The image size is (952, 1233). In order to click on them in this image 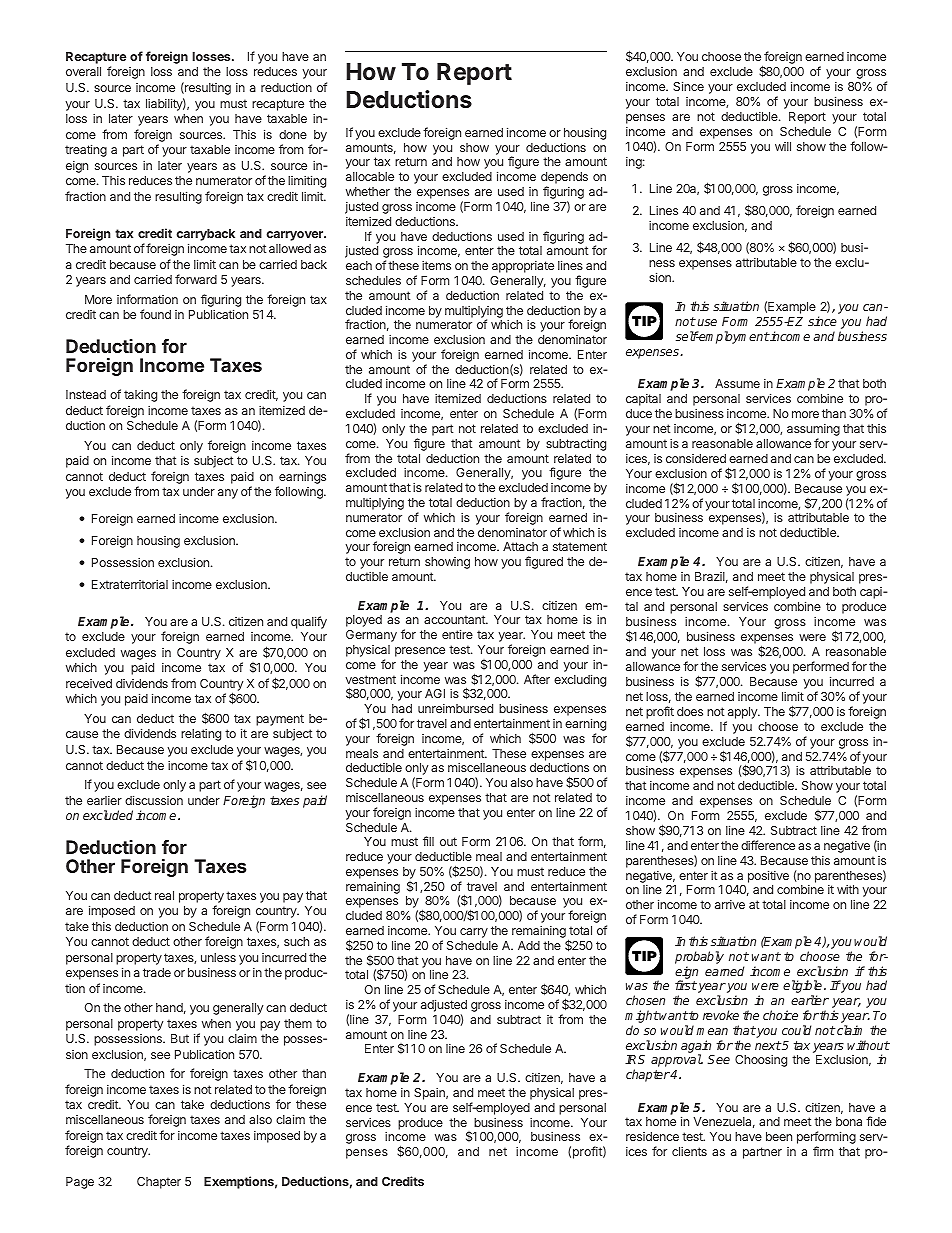, I will do `click(298, 1023)`.
